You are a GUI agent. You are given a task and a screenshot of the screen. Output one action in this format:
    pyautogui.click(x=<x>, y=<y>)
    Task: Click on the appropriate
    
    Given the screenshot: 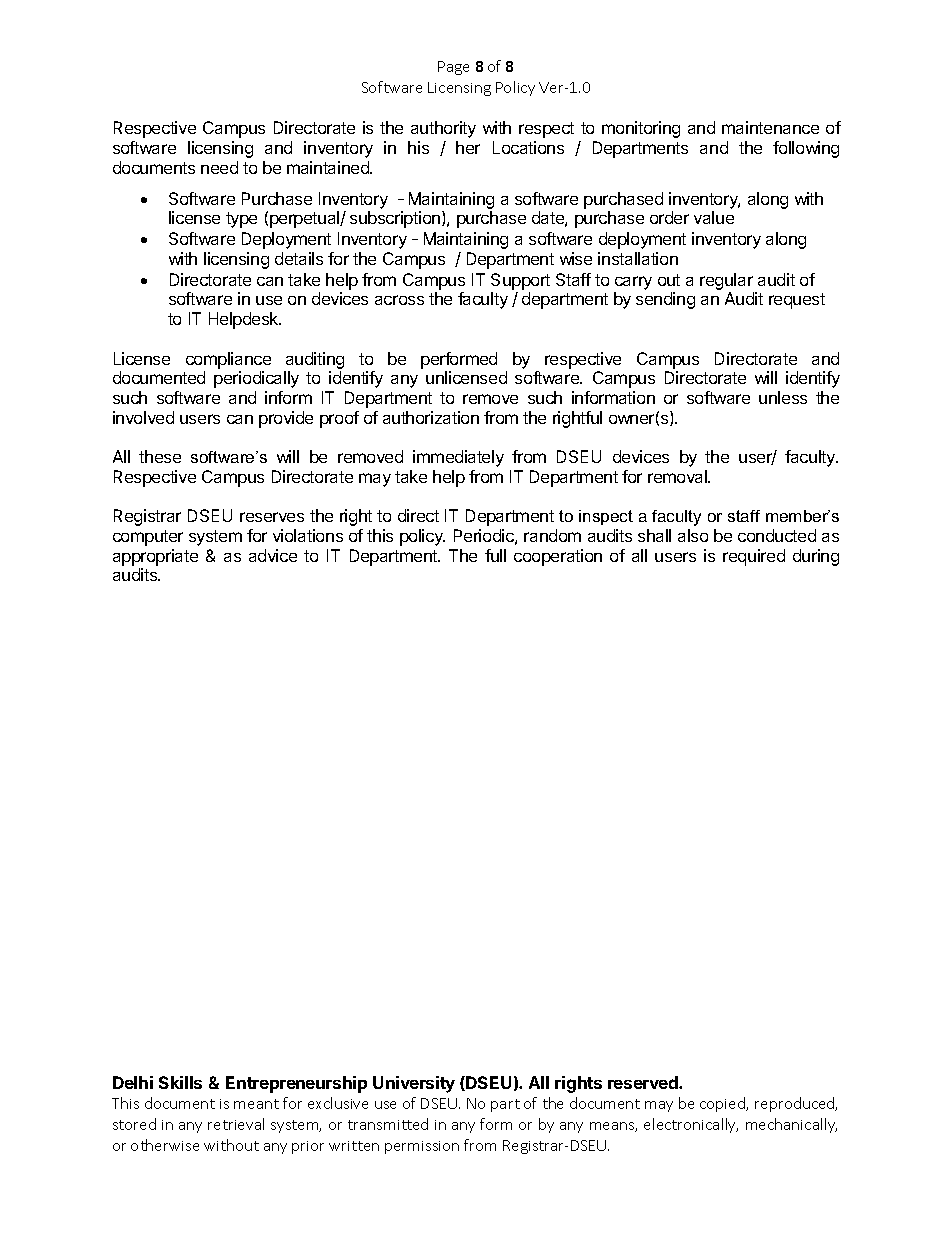 What is the action you would take?
    pyautogui.click(x=155, y=557)
